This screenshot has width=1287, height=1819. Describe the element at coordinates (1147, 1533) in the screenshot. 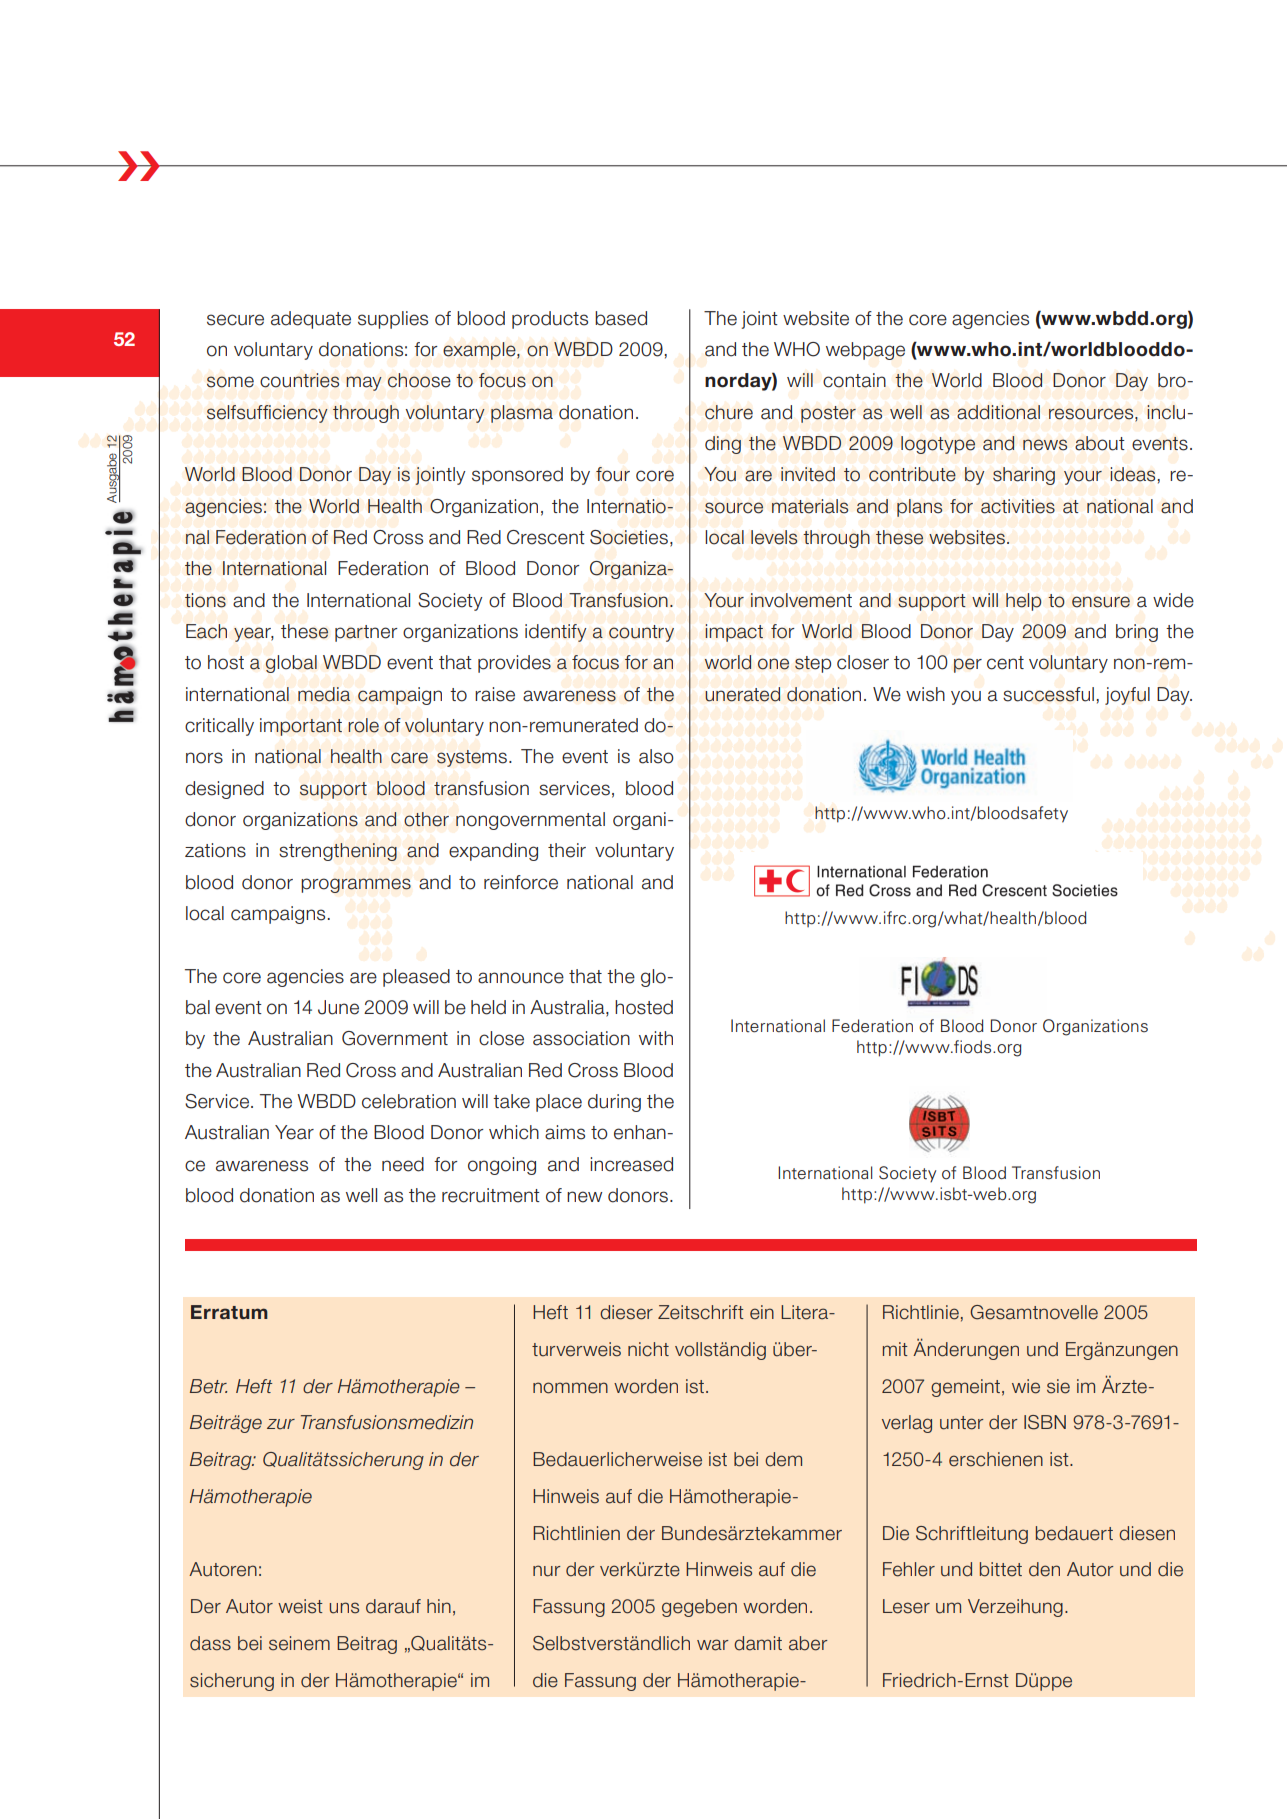

I see `diesen` at that location.
